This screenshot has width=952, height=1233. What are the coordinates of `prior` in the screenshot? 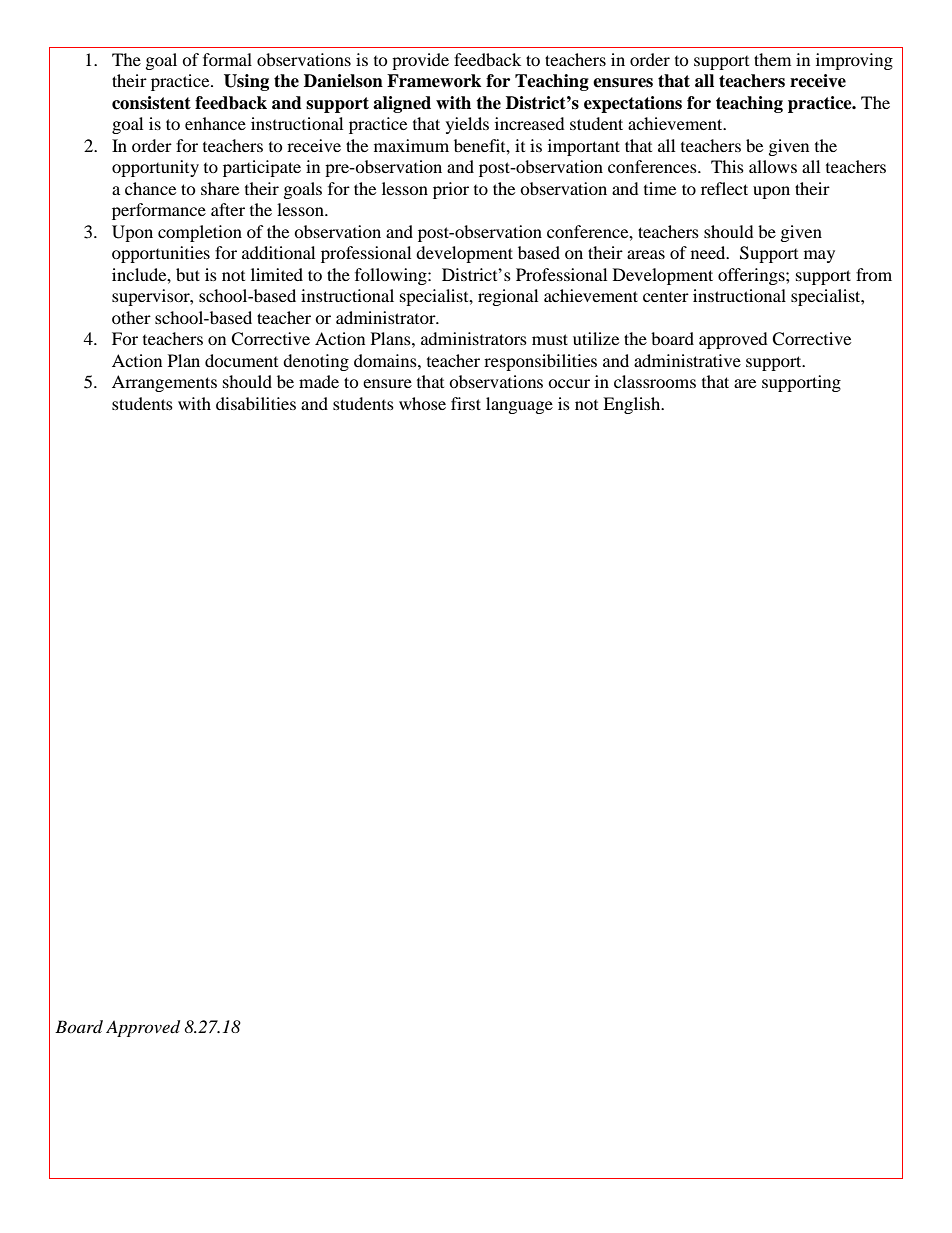 It's located at (451, 190).
